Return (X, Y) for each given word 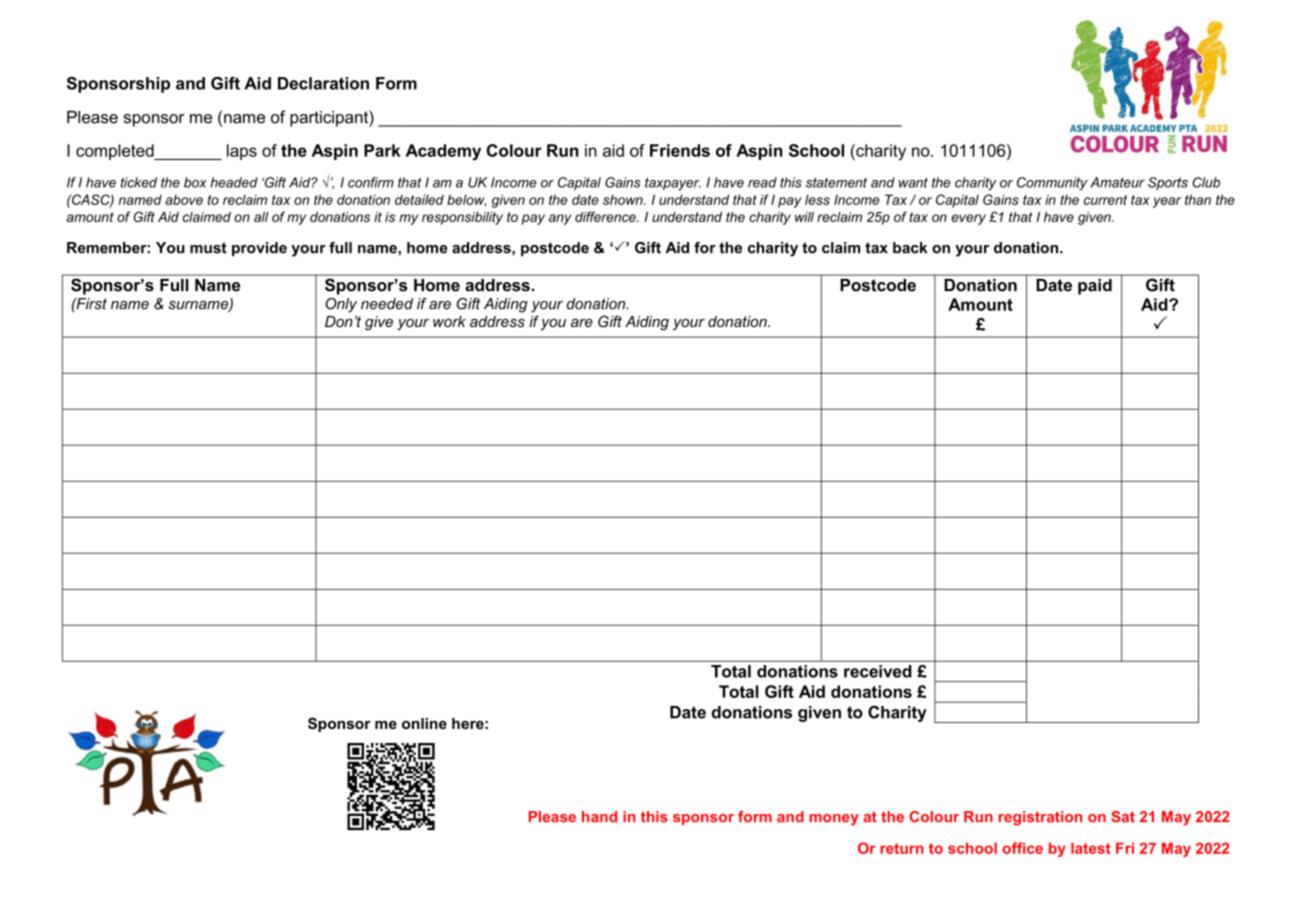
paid (1095, 287)
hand (599, 816)
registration (1040, 818)
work (449, 321)
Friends (680, 150)
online (424, 723)
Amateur (1117, 182)
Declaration (323, 83)
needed (387, 304)
